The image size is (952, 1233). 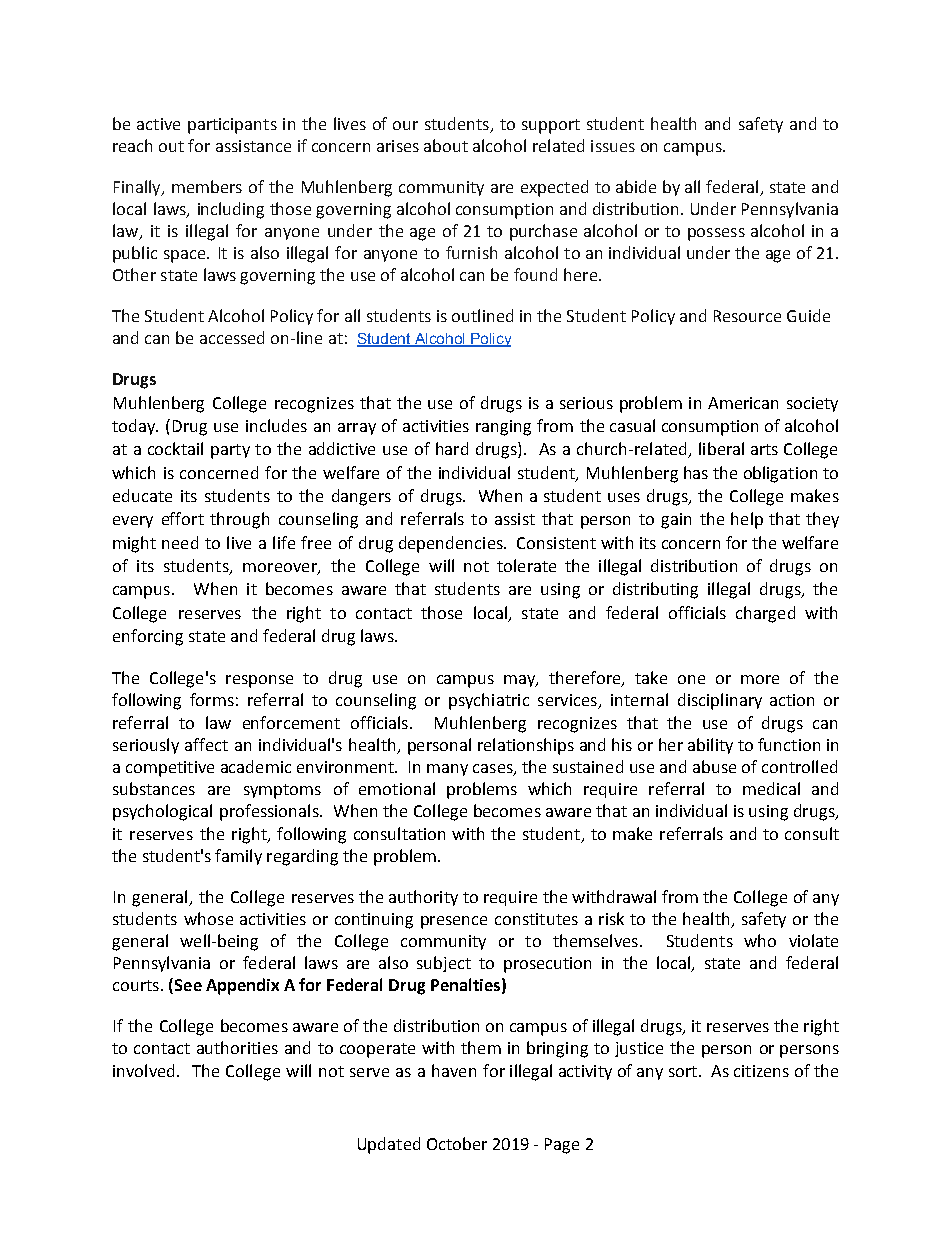 I want to click on possess, so click(x=716, y=234).
